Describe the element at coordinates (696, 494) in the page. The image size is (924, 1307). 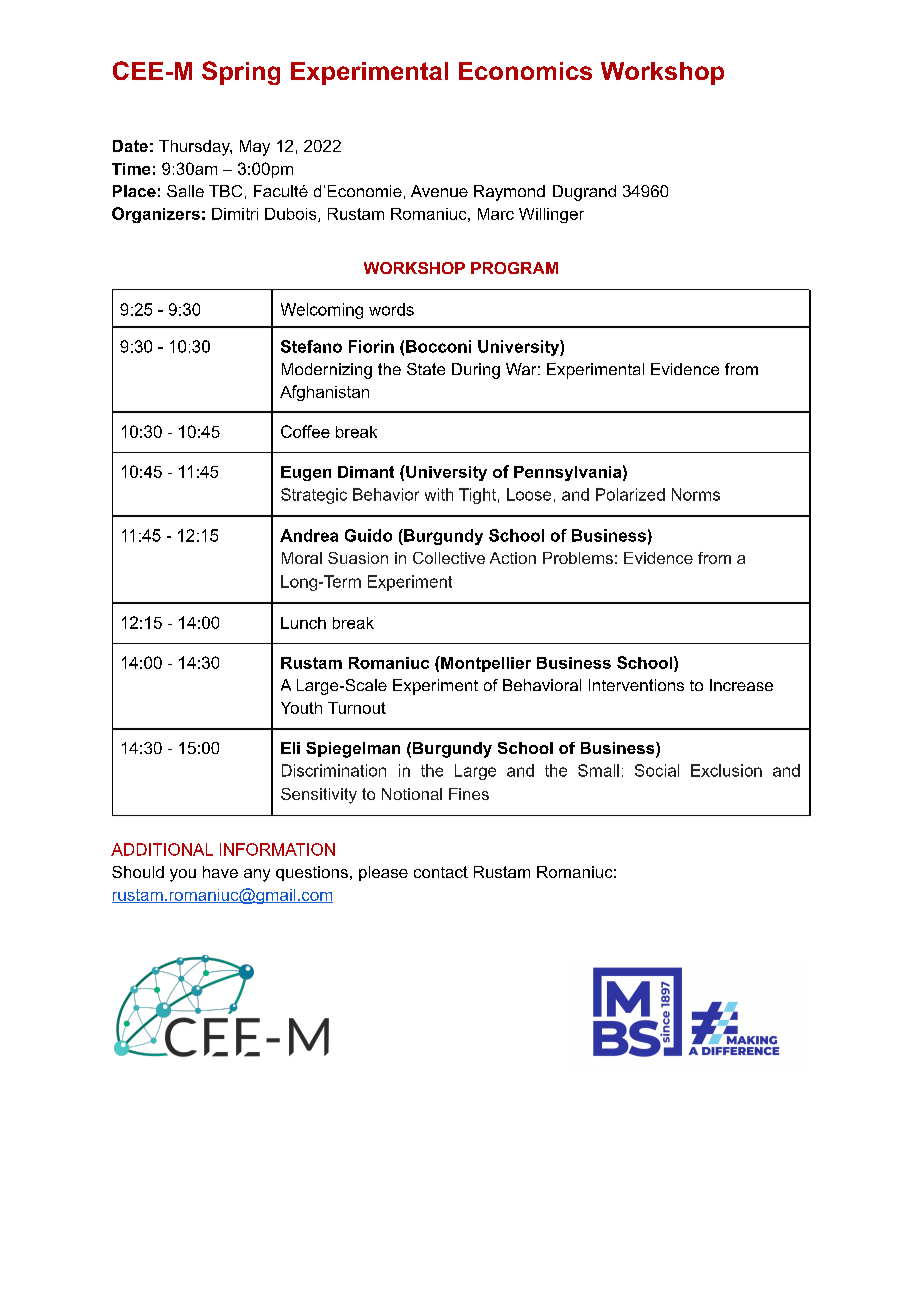
I see `Norms` at that location.
